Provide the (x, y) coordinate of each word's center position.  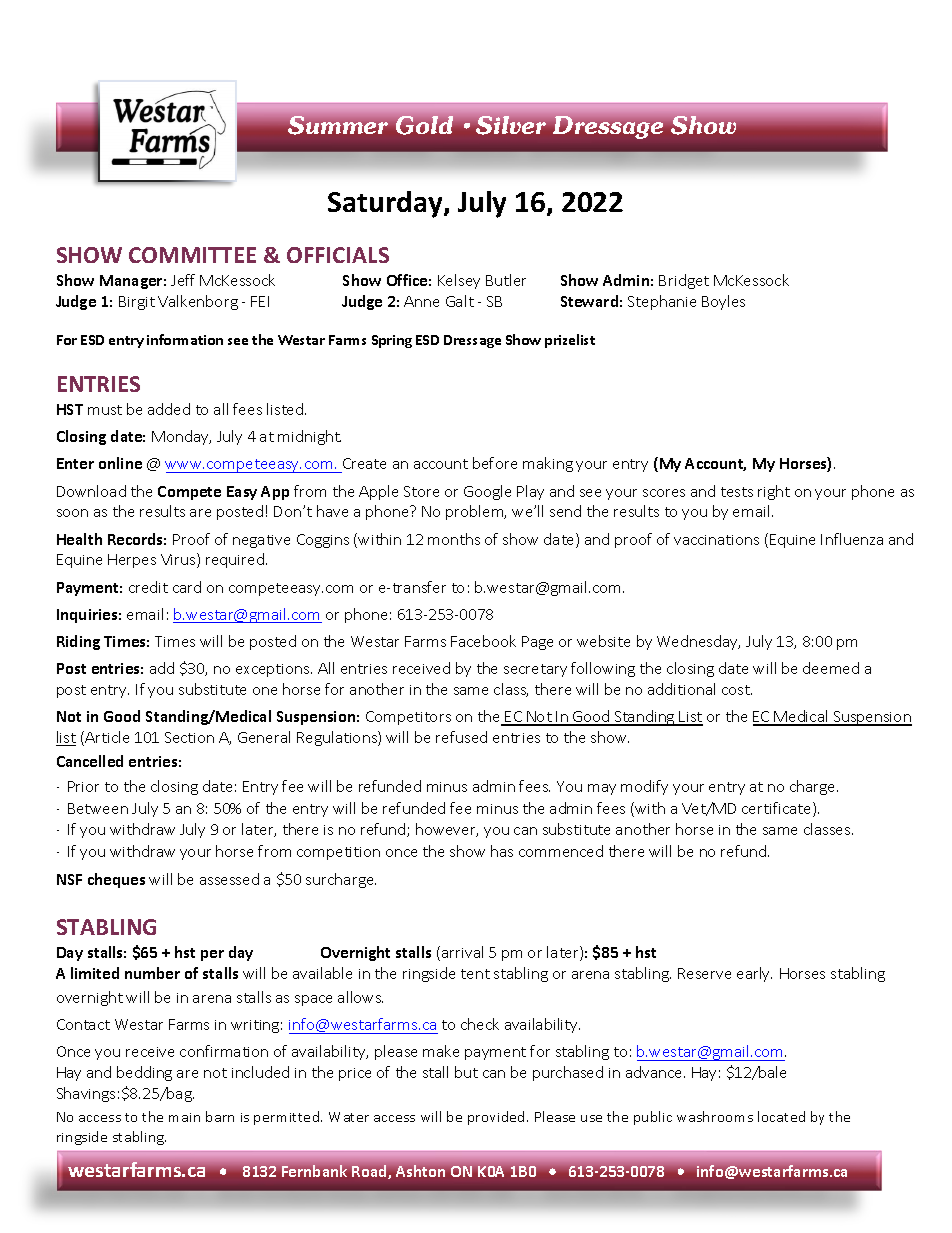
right (774, 492)
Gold (424, 125)
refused (461, 737)
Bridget (684, 281)
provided (498, 1118)
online (120, 463)
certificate (778, 809)
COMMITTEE (192, 255)
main (184, 1117)
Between (98, 808)
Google (487, 492)
